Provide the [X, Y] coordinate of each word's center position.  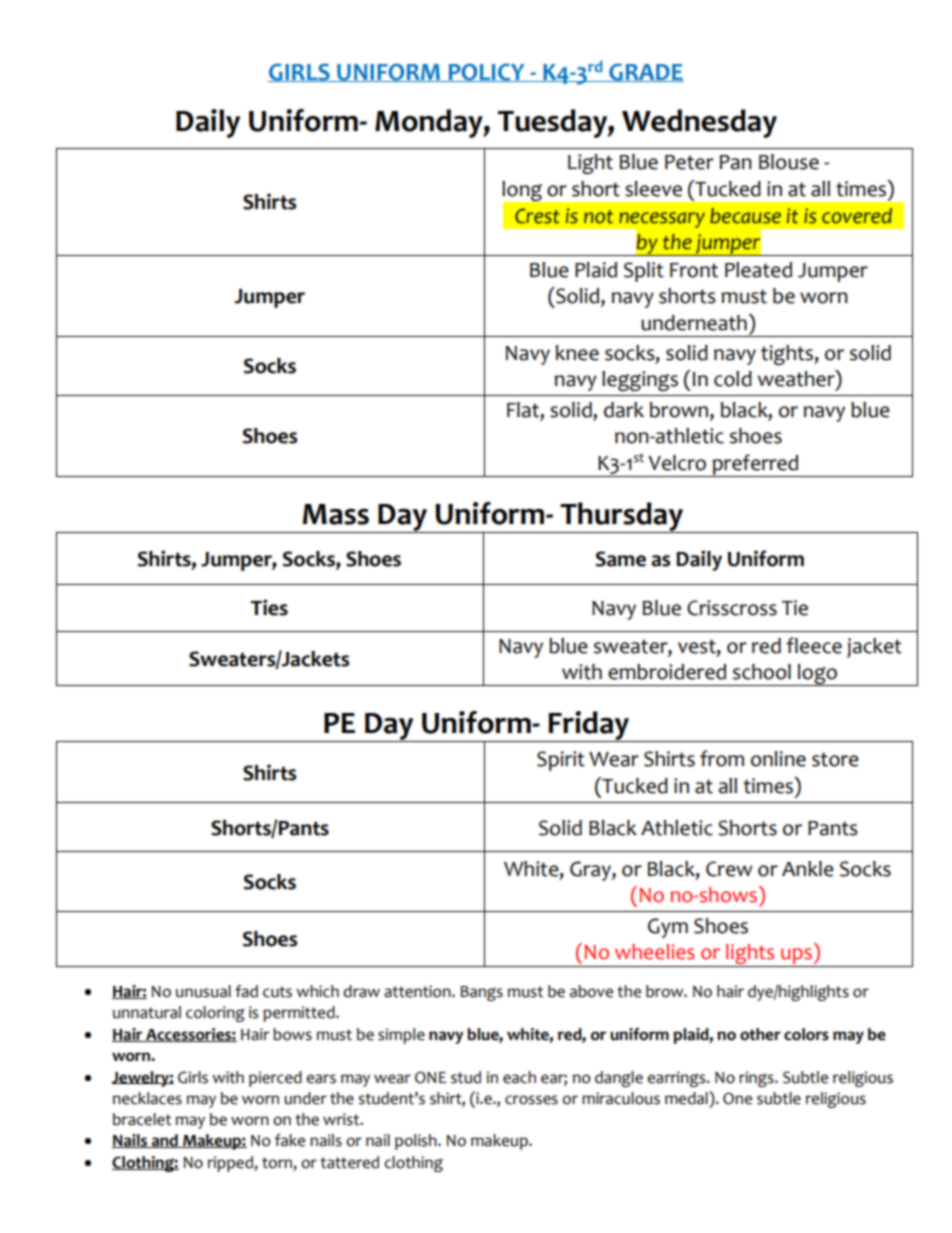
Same [621, 559]
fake [289, 1140]
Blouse [789, 162]
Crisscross [732, 608]
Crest [537, 216]
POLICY [486, 72]
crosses [531, 1100]
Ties [269, 607]
